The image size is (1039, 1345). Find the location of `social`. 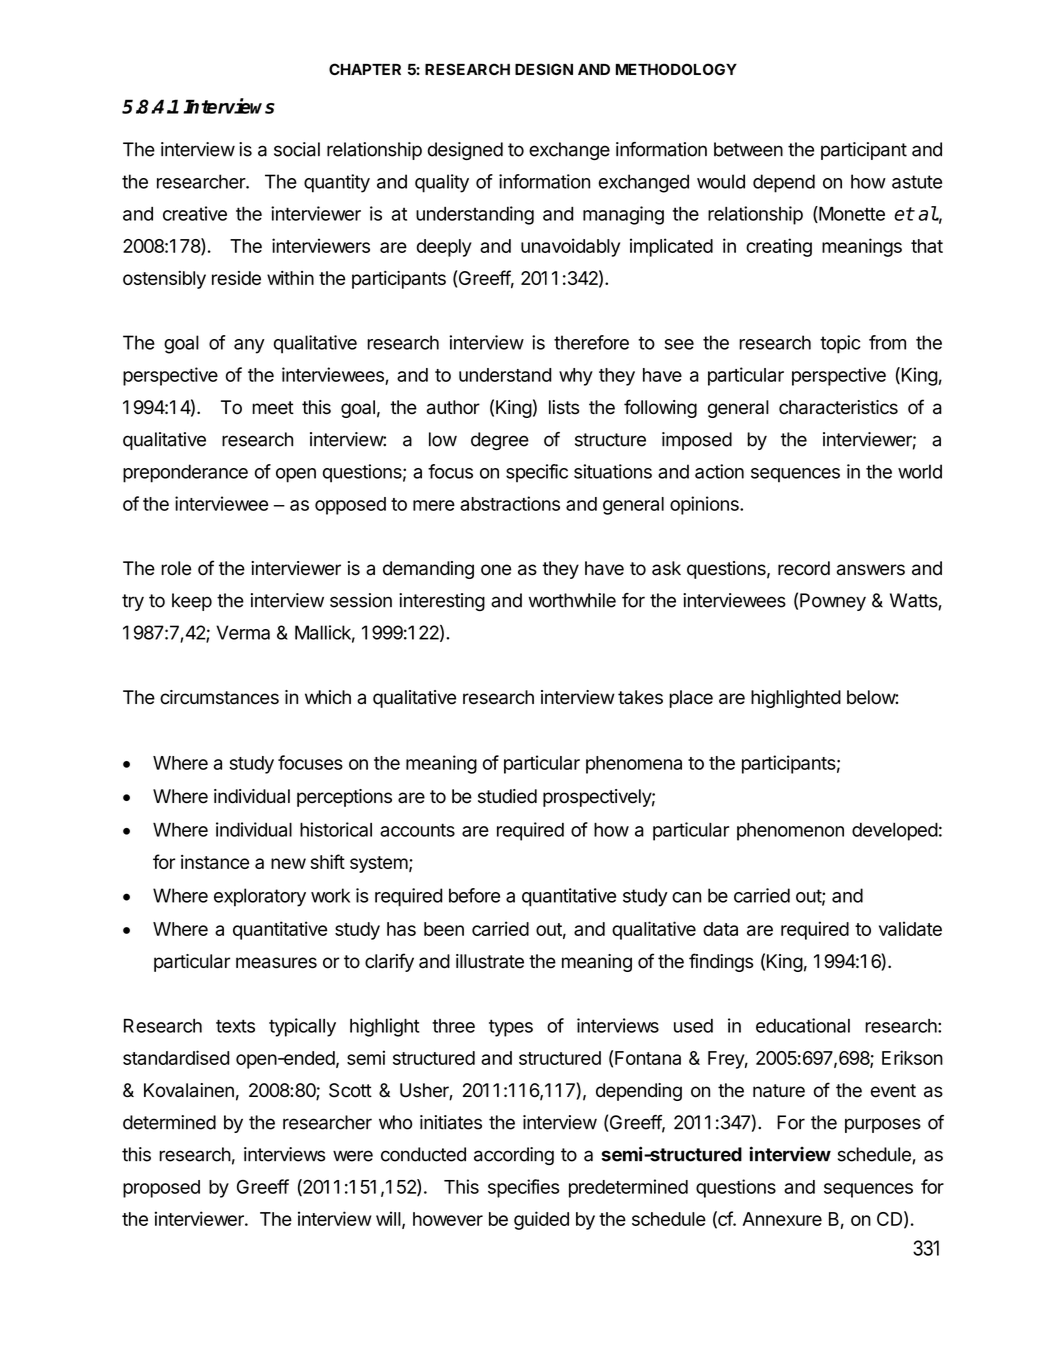

social is located at coordinates (297, 149).
